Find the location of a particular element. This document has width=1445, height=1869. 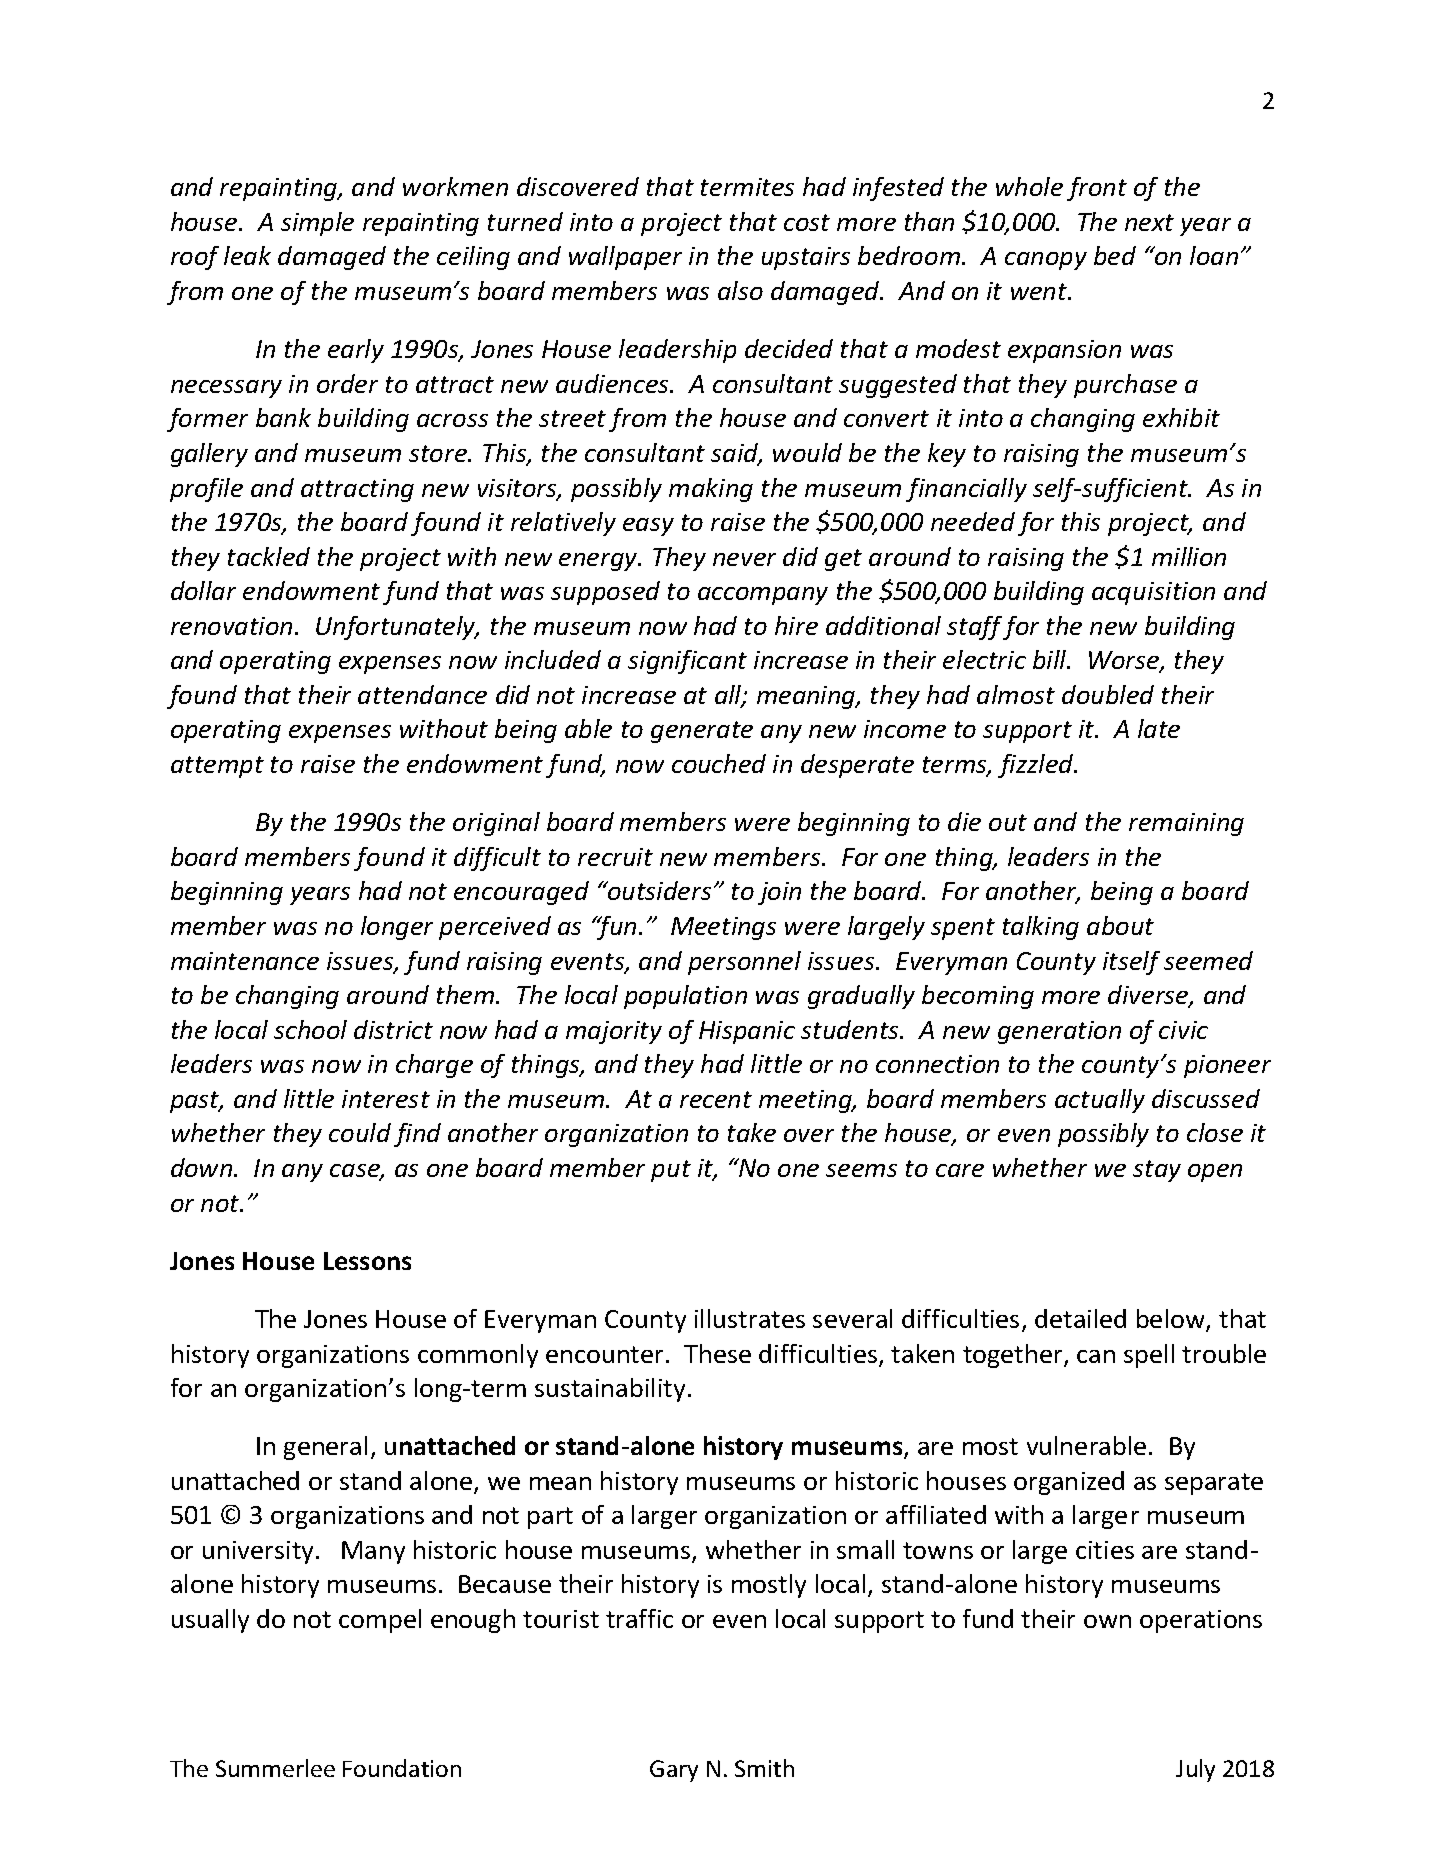

about is located at coordinates (1120, 925).
